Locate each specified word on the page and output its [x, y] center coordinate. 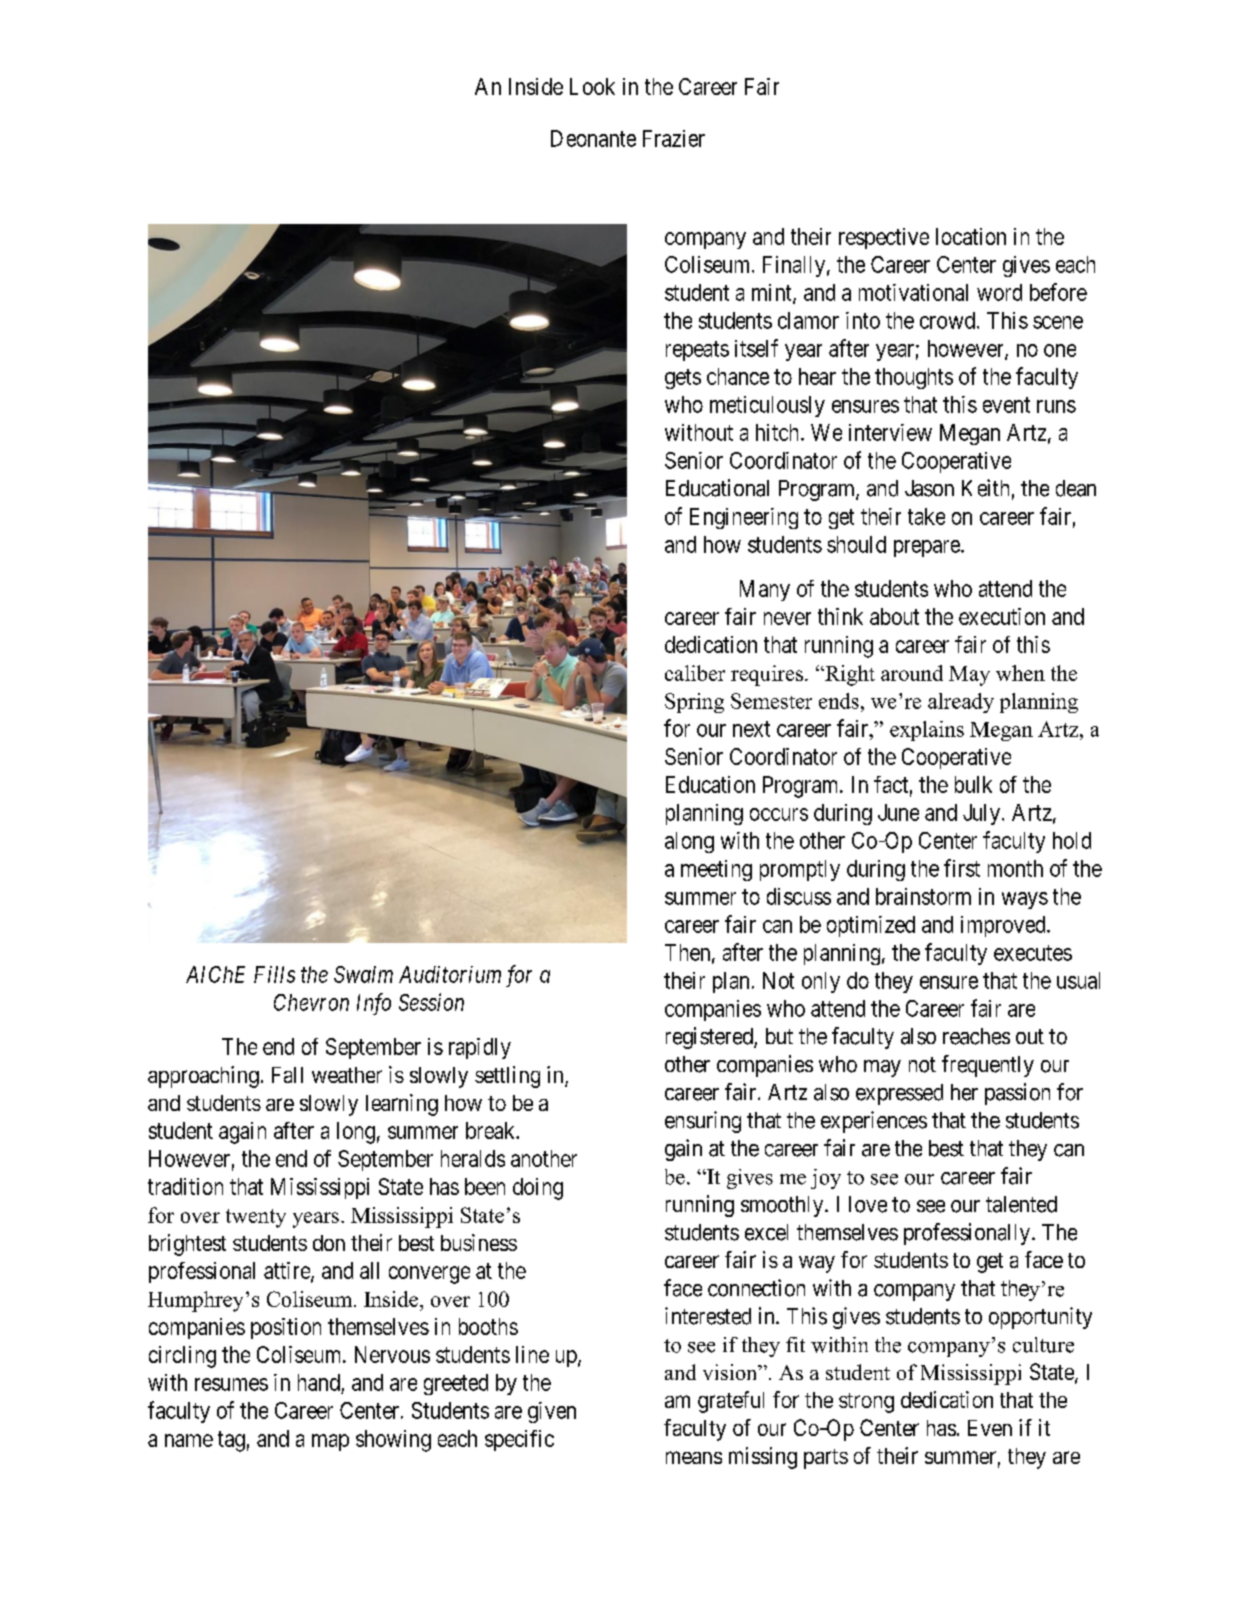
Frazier [674, 138]
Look [592, 86]
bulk [973, 784]
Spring [694, 703]
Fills [274, 974]
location [971, 236]
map [330, 1442]
